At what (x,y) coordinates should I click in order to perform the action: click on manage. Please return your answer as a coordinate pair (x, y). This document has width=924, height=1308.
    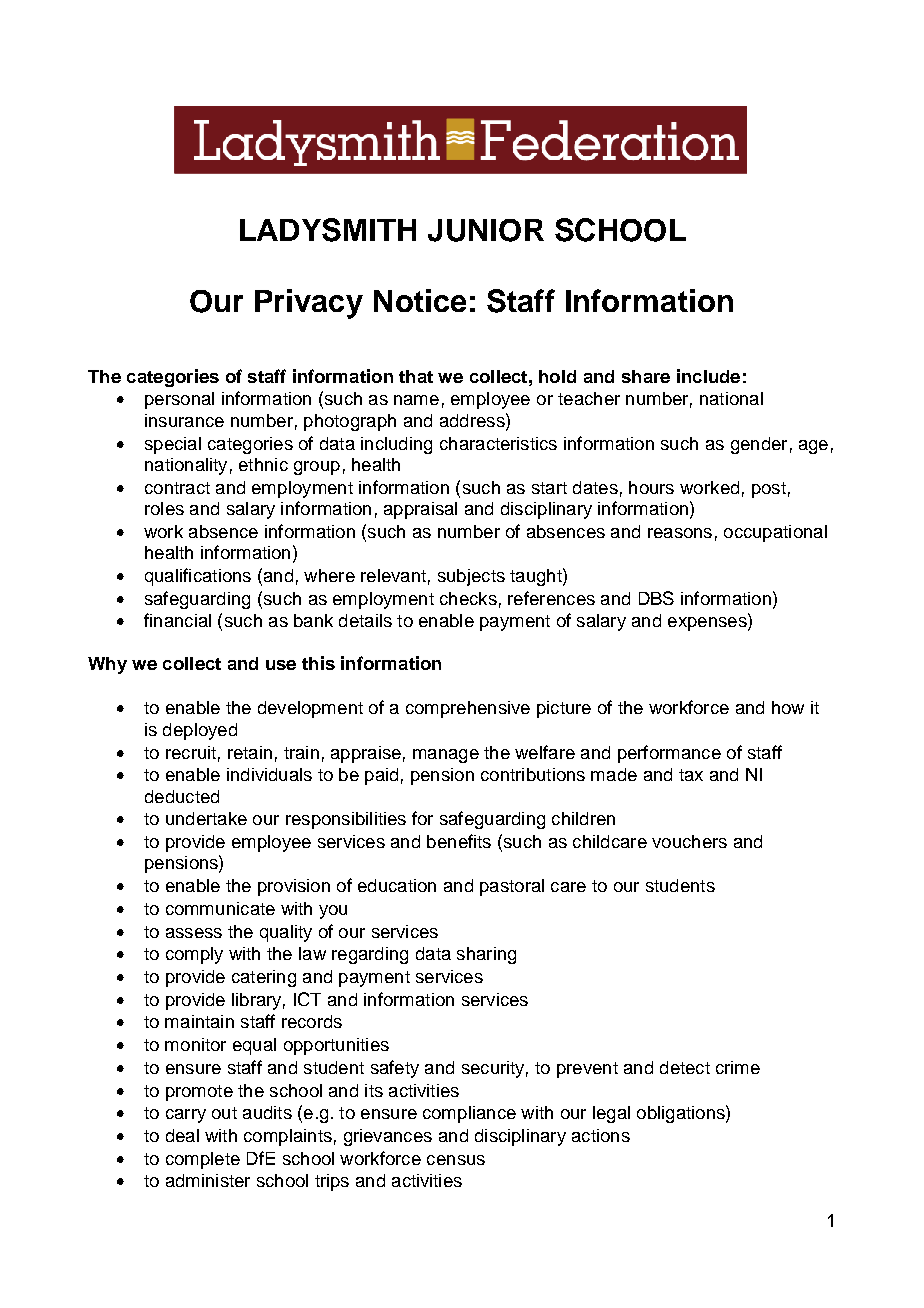
    Looking at the image, I should click on (446, 756).
